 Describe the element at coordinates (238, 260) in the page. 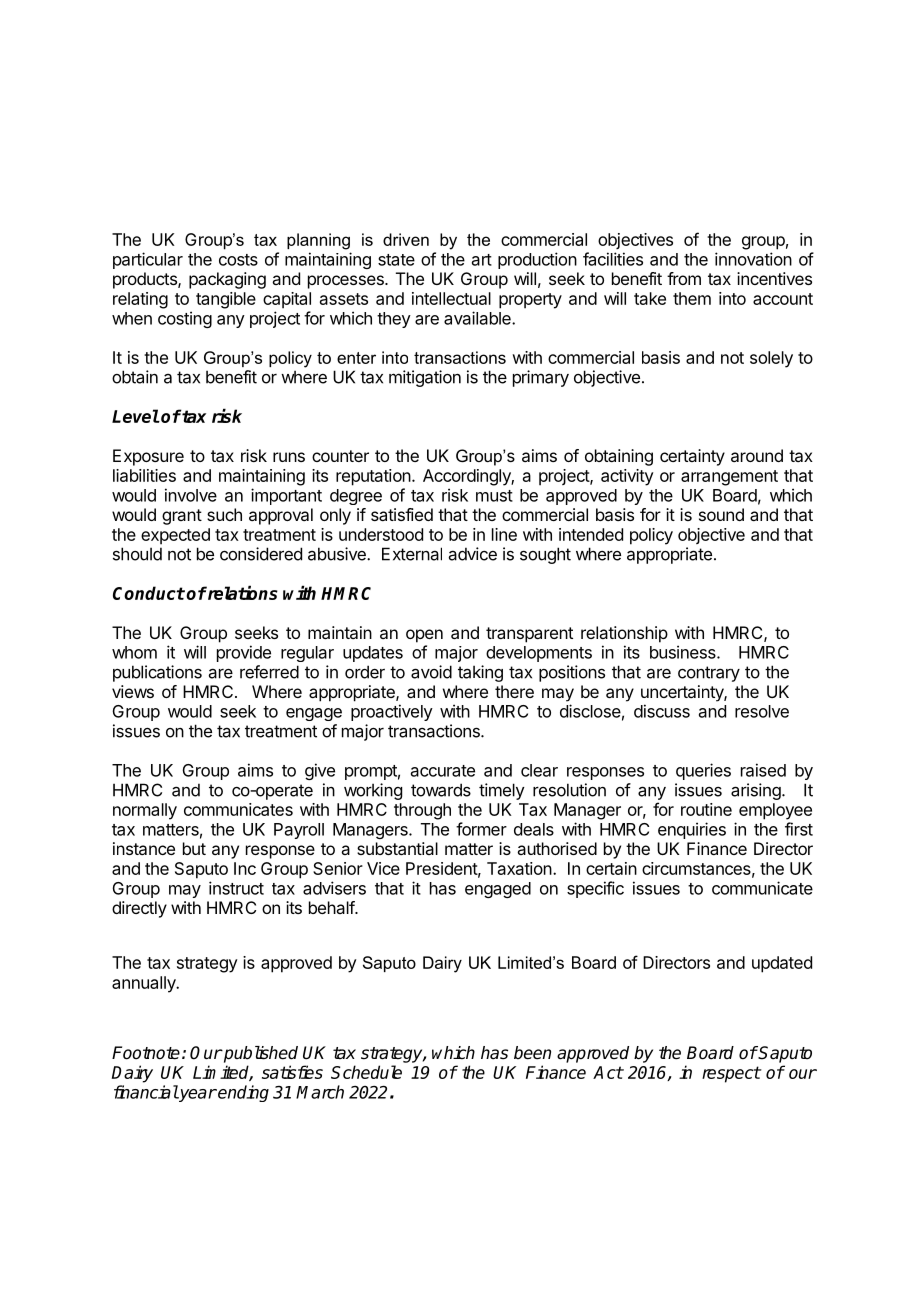

I see `costs` at that location.
